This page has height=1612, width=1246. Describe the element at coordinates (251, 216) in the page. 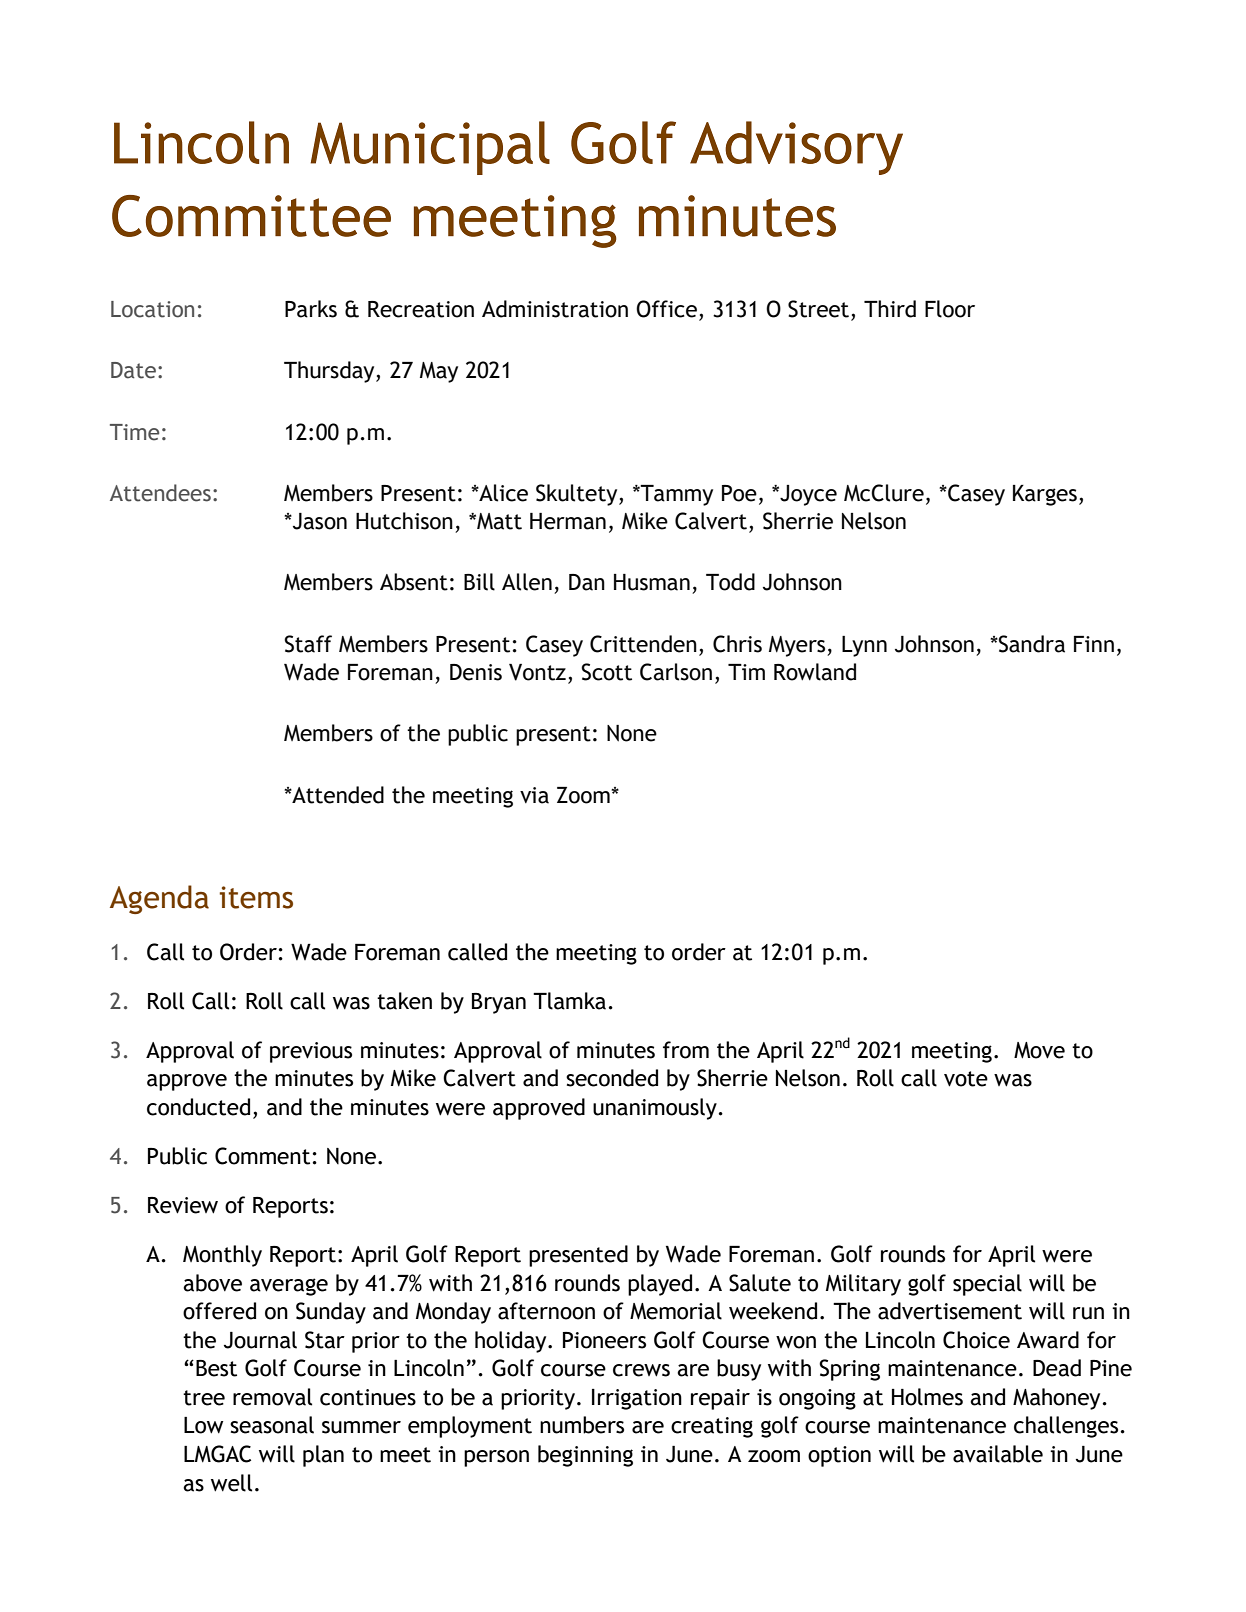

I see `Committee` at that location.
